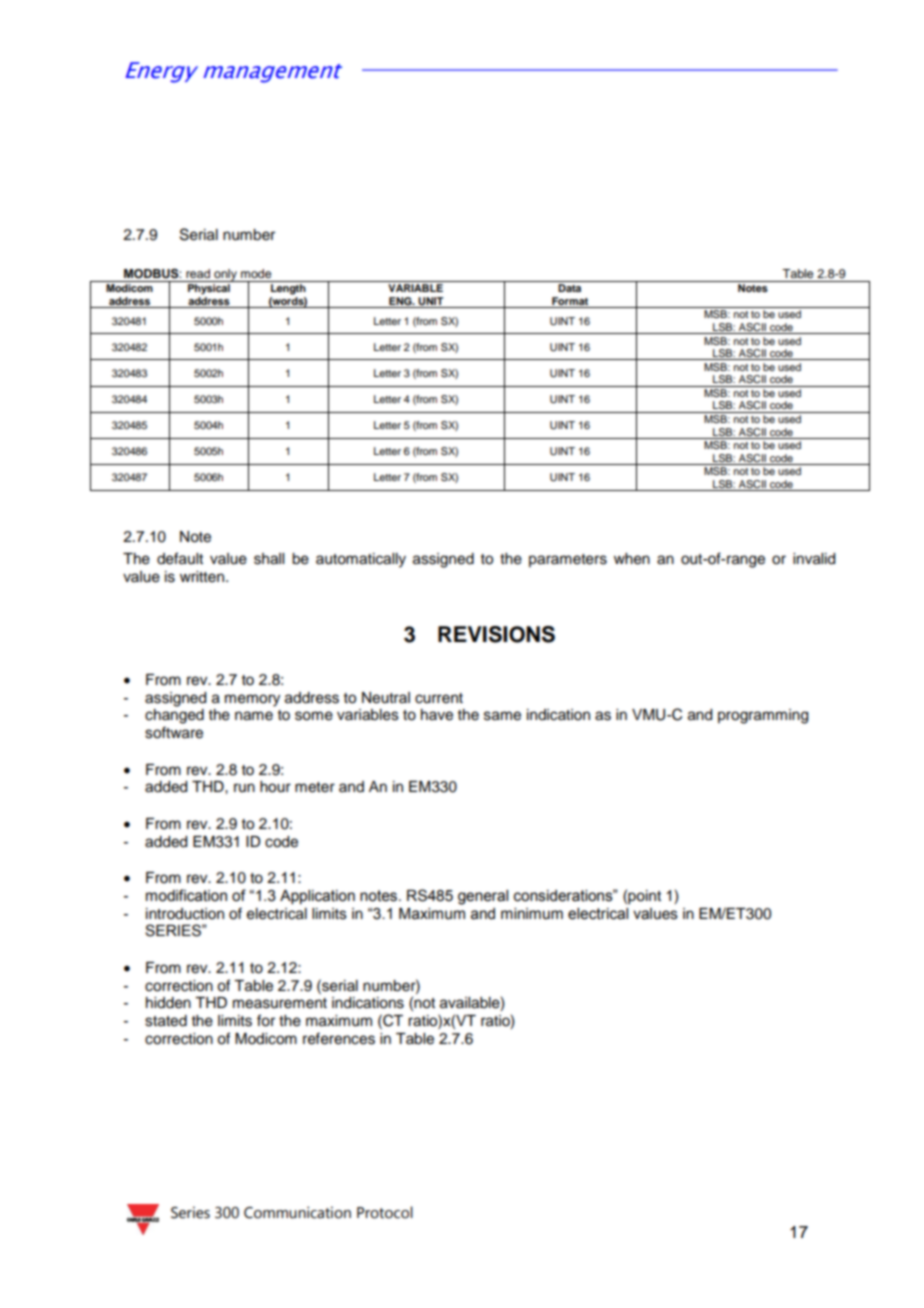 The height and width of the image is (1308, 924). What do you see at coordinates (254, 716) in the image?
I see `name` at bounding box center [254, 716].
